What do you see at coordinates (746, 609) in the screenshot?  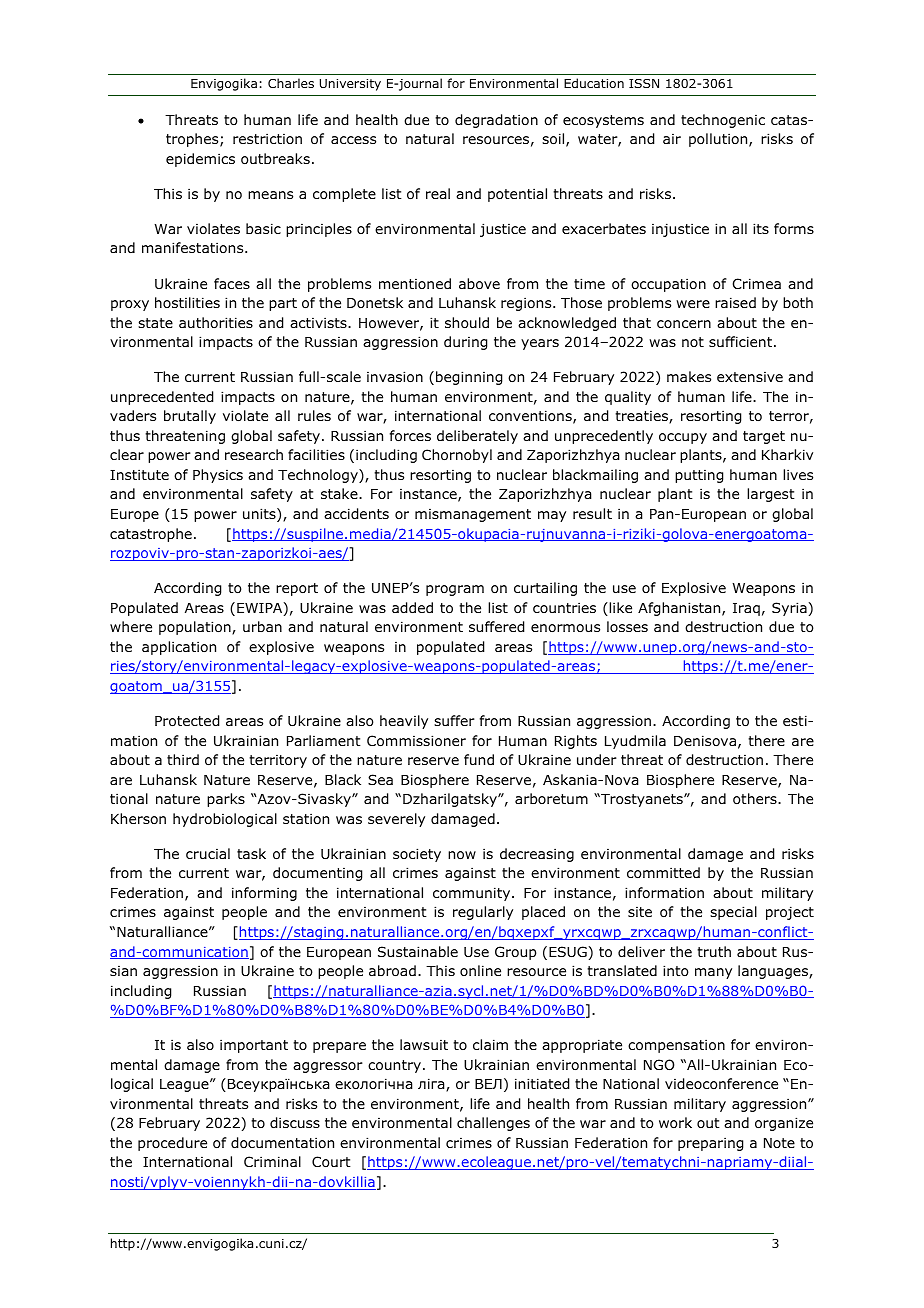 I see `Iraq` at bounding box center [746, 609].
